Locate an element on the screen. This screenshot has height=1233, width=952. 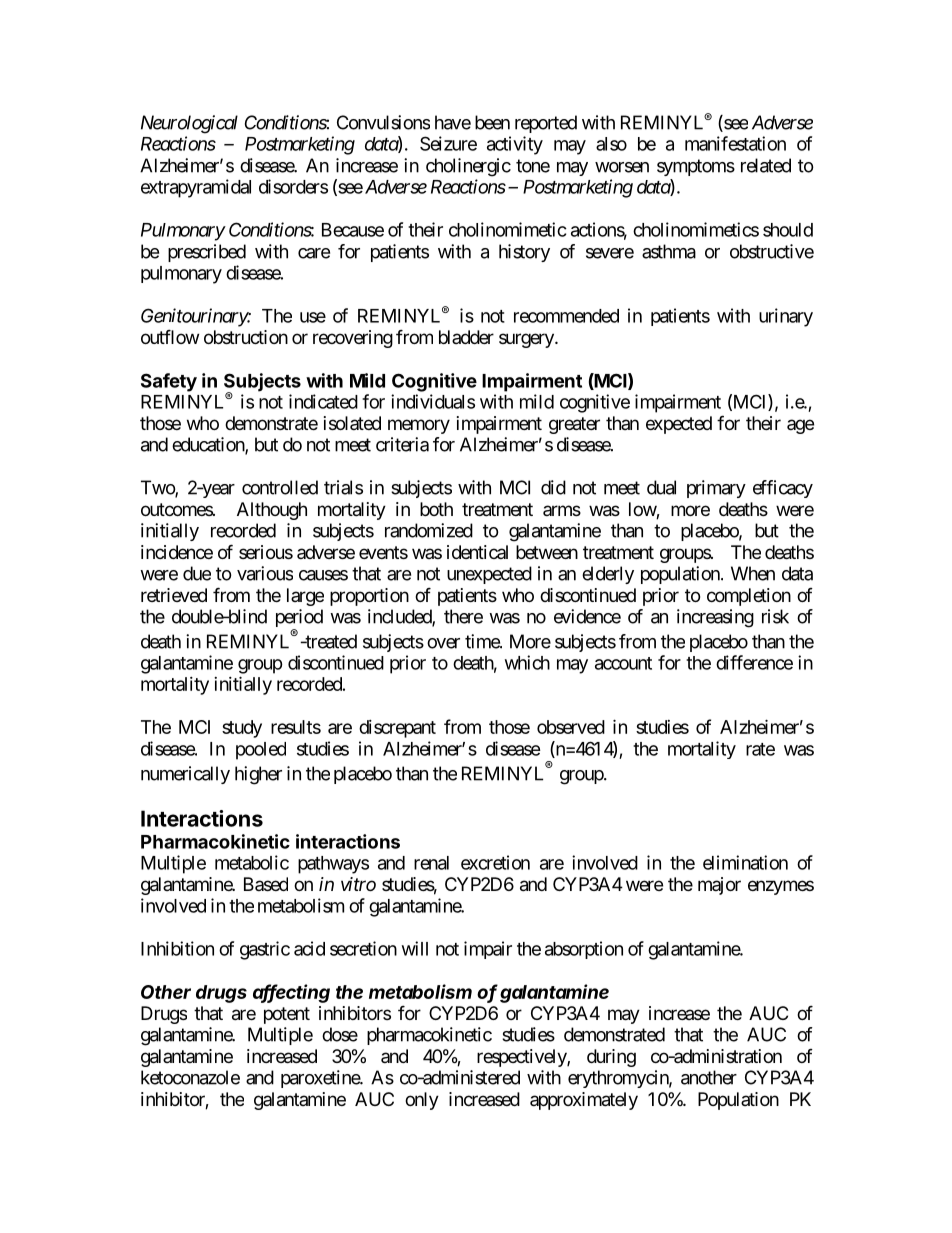
cholinergic is located at coordinates (468, 167).
